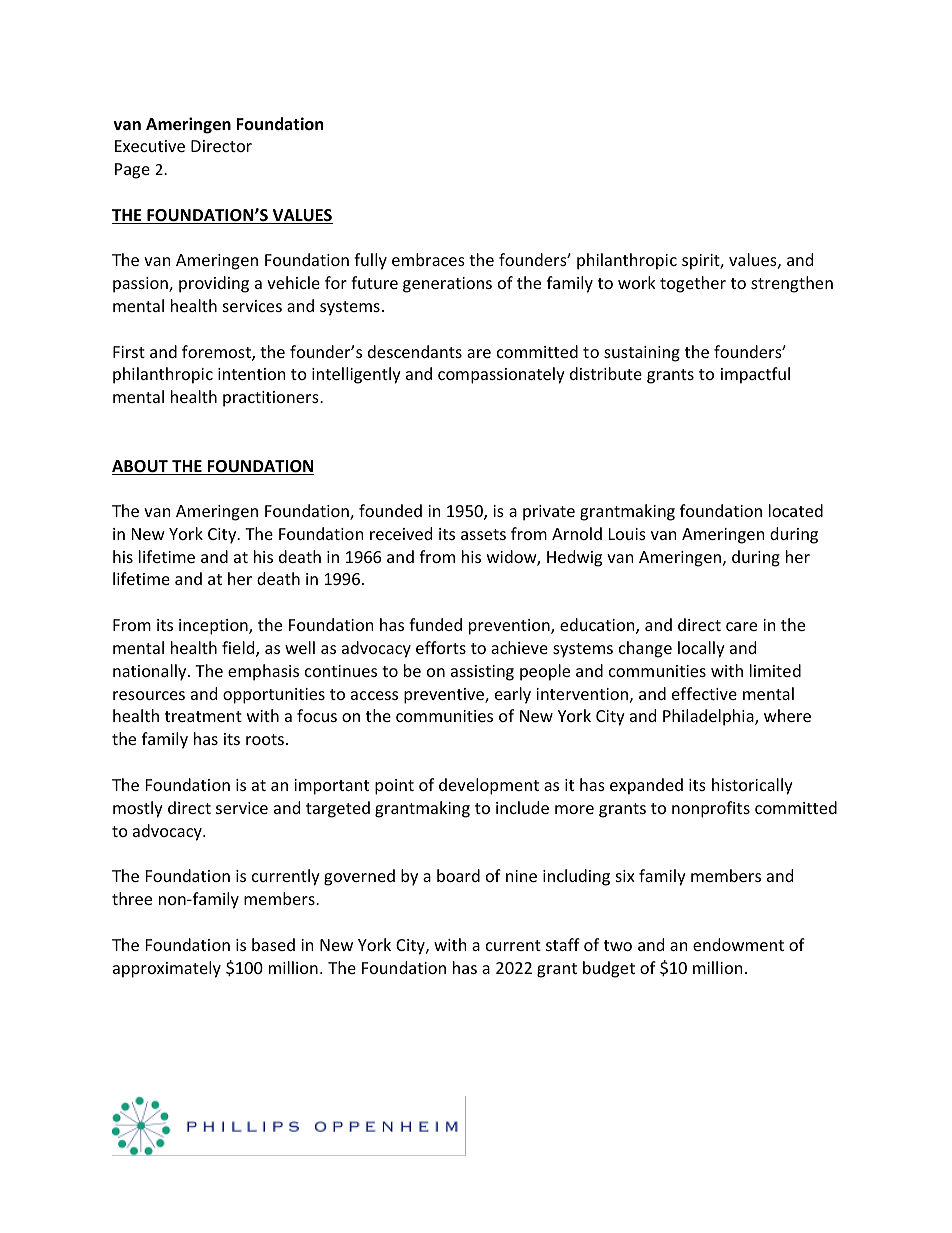 The image size is (952, 1233). I want to click on Louis, so click(627, 534).
